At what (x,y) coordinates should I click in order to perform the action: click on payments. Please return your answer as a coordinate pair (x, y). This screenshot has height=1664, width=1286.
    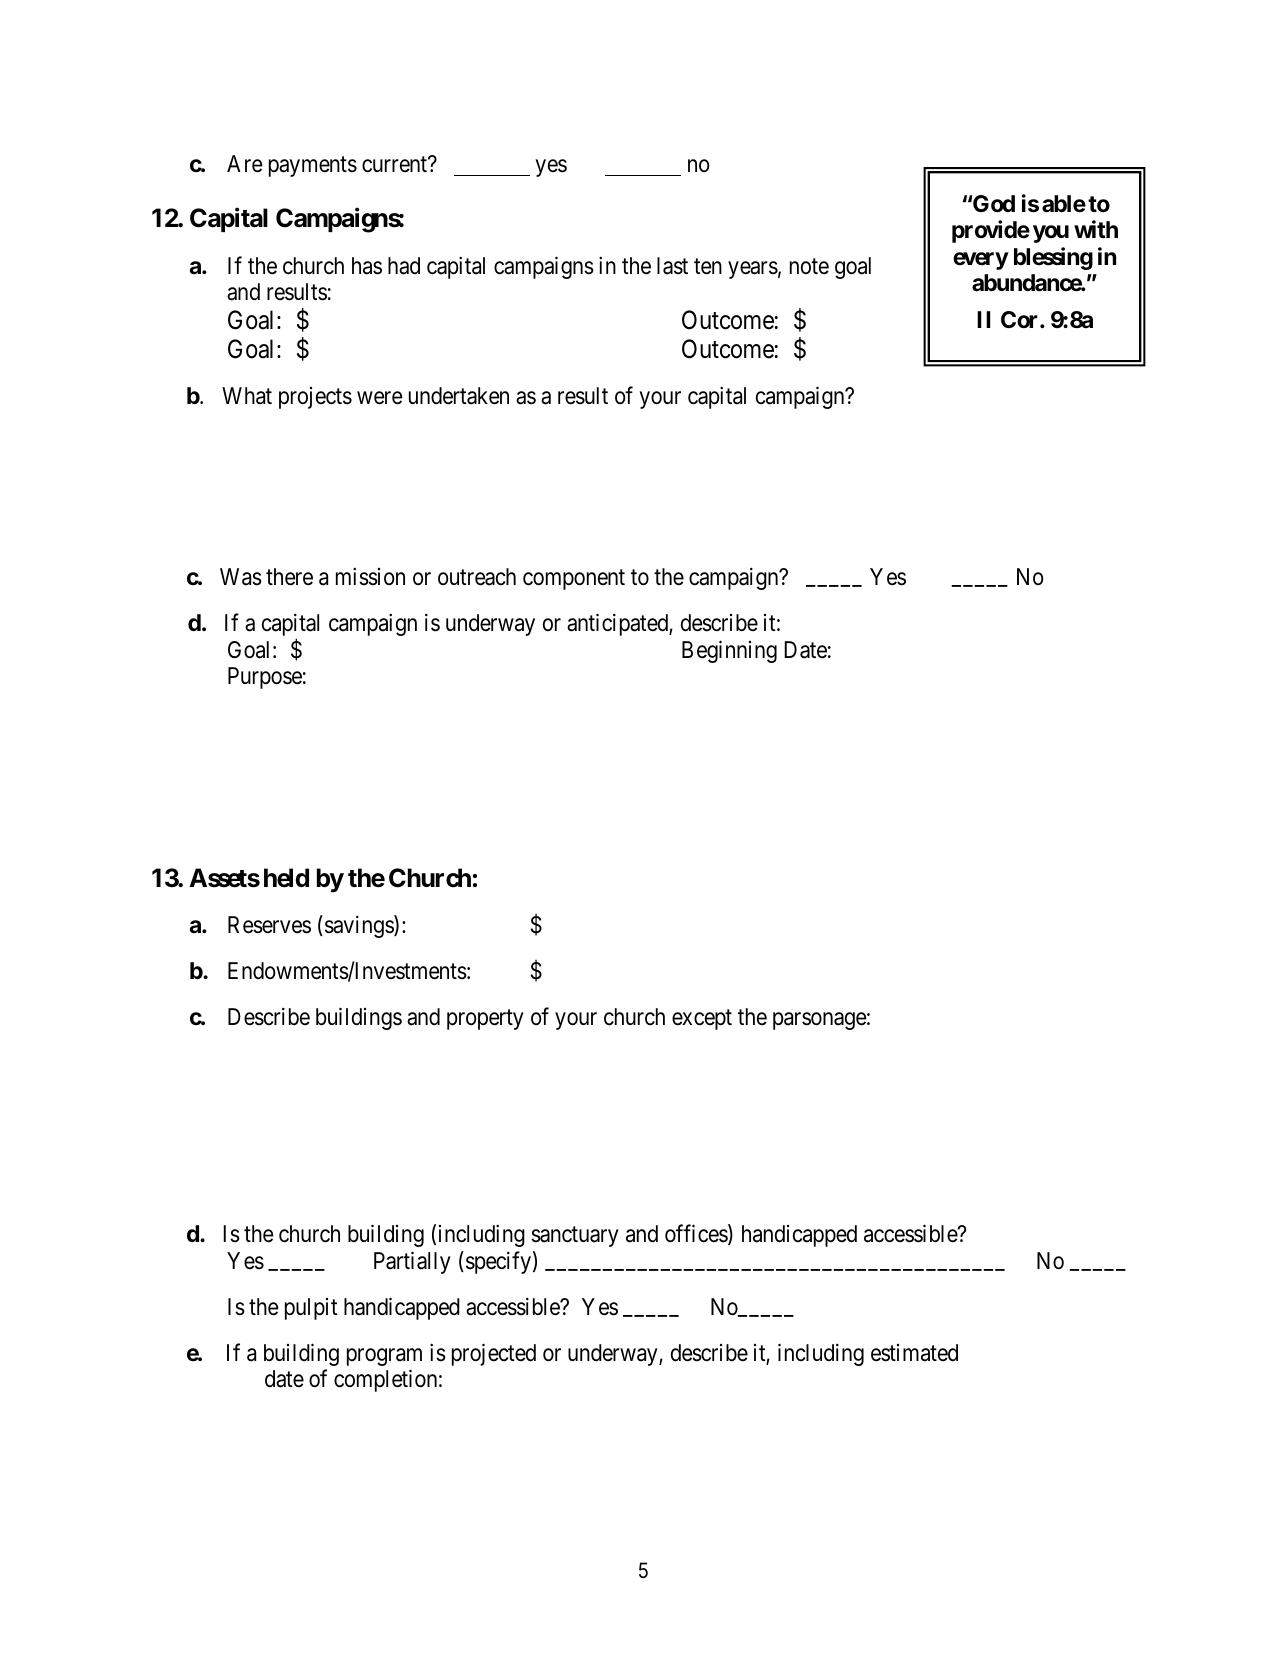
    Looking at the image, I should click on (313, 167).
